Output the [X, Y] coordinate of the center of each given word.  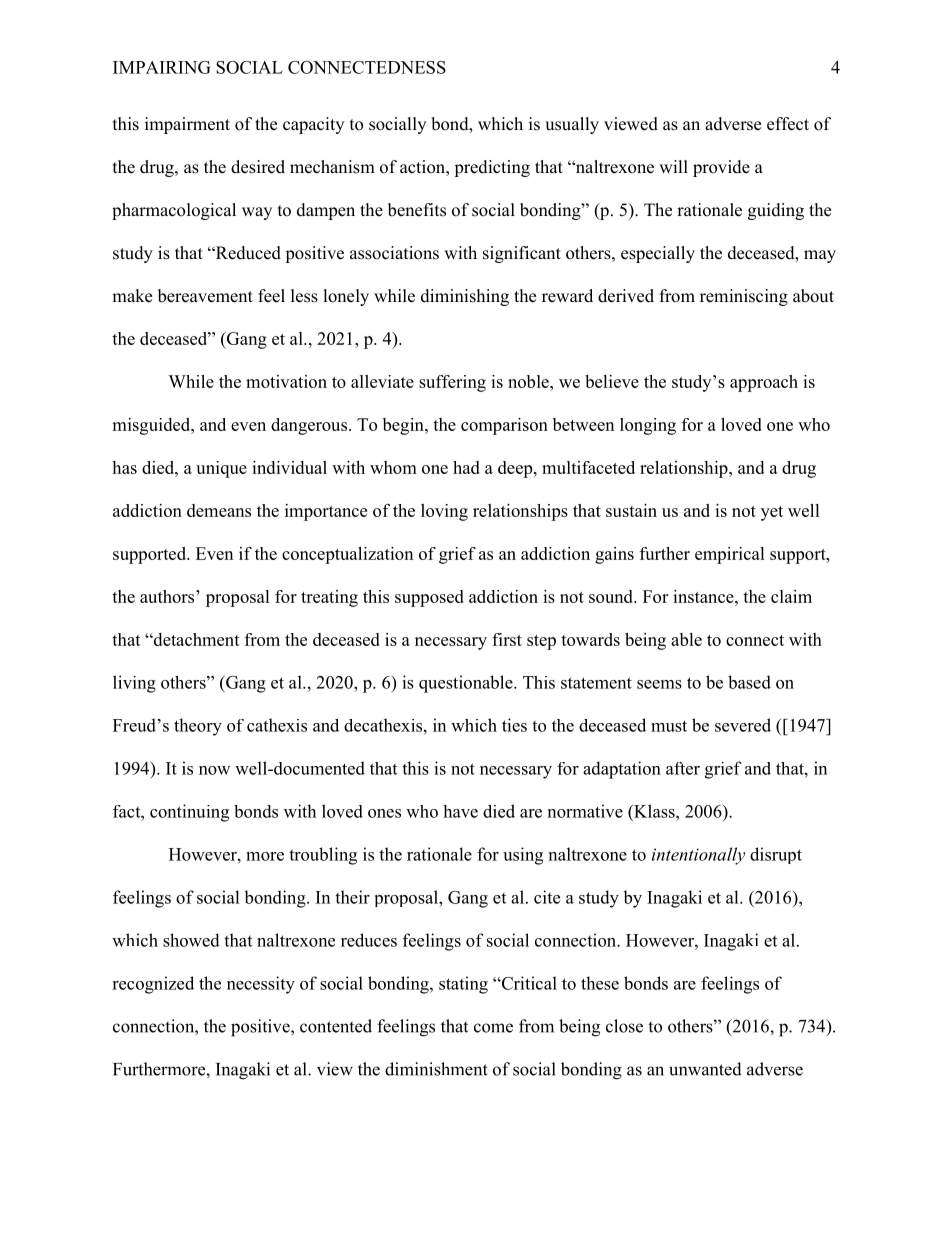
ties [514, 725]
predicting [492, 168]
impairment [187, 125]
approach [764, 383]
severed [743, 725]
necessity [261, 985]
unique [221, 469]
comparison [504, 426]
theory [198, 727]
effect [788, 124]
